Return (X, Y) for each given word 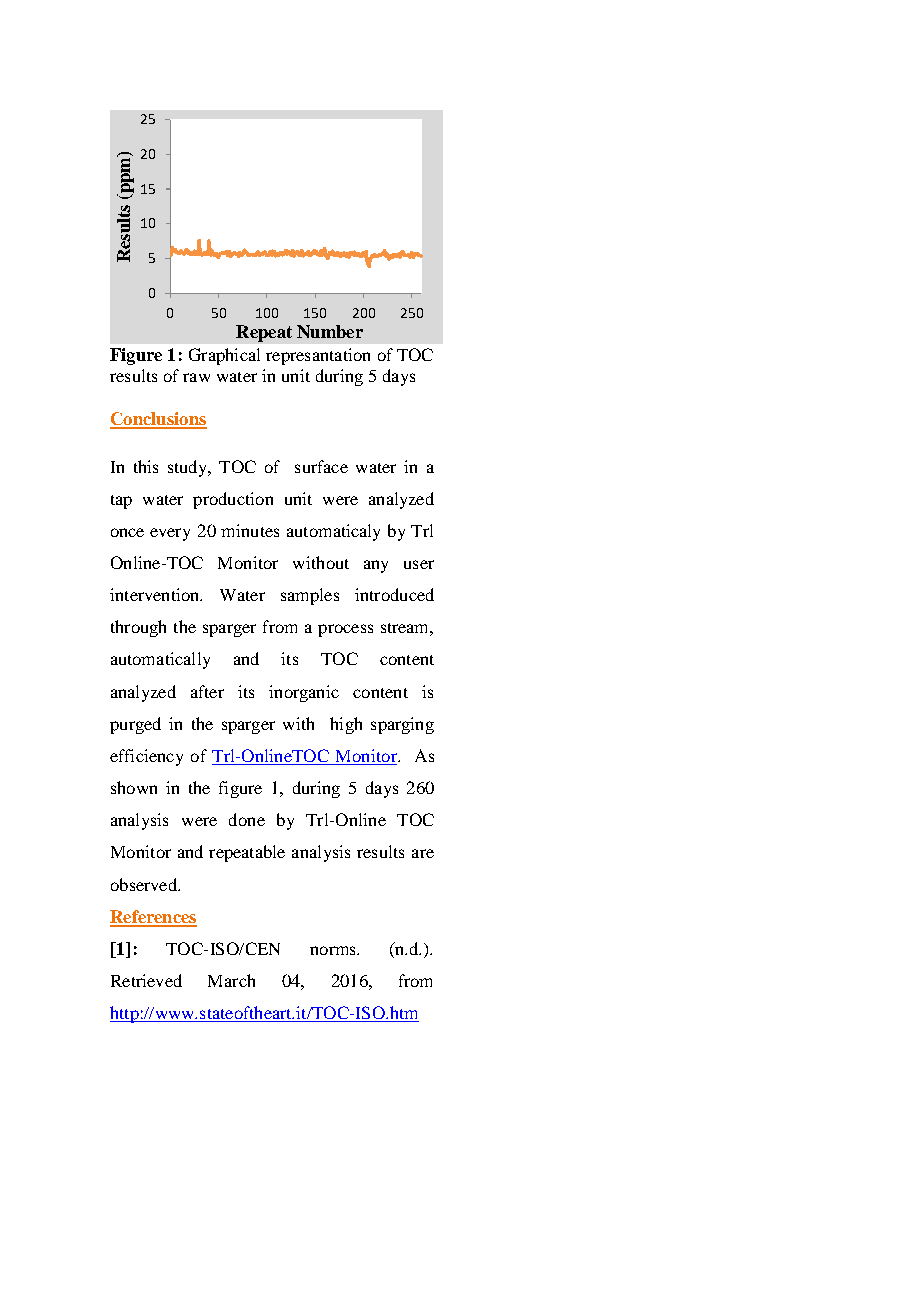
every (170, 534)
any (376, 566)
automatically (160, 660)
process (345, 630)
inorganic (304, 693)
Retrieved (146, 980)
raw (196, 377)
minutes (250, 530)
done (247, 819)
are (423, 853)
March (231, 980)
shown (134, 787)
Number (330, 331)
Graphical (224, 356)
